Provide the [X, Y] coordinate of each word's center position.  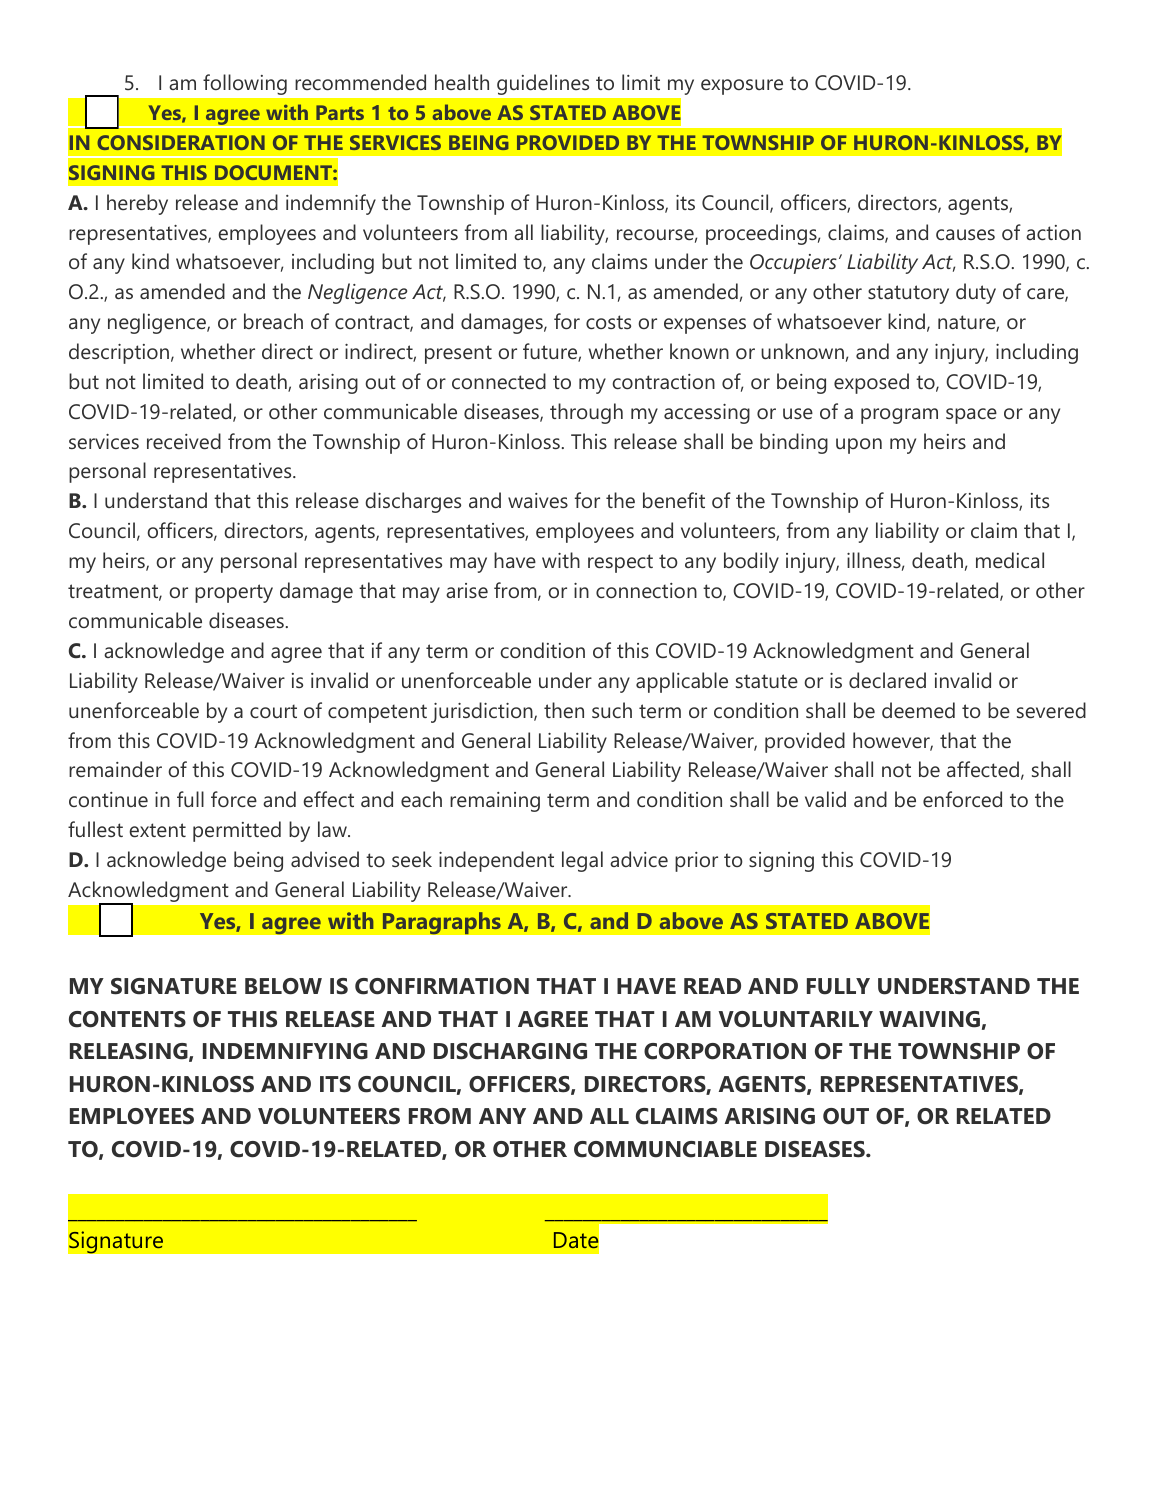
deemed [918, 710]
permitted [237, 831]
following [245, 84]
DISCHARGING [510, 1051]
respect [620, 563]
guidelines [543, 85]
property [234, 593]
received [184, 441]
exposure [742, 87]
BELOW [283, 986]
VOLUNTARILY [796, 1019]
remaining [495, 802]
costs [608, 322]
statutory [908, 294]
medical [1010, 560]
